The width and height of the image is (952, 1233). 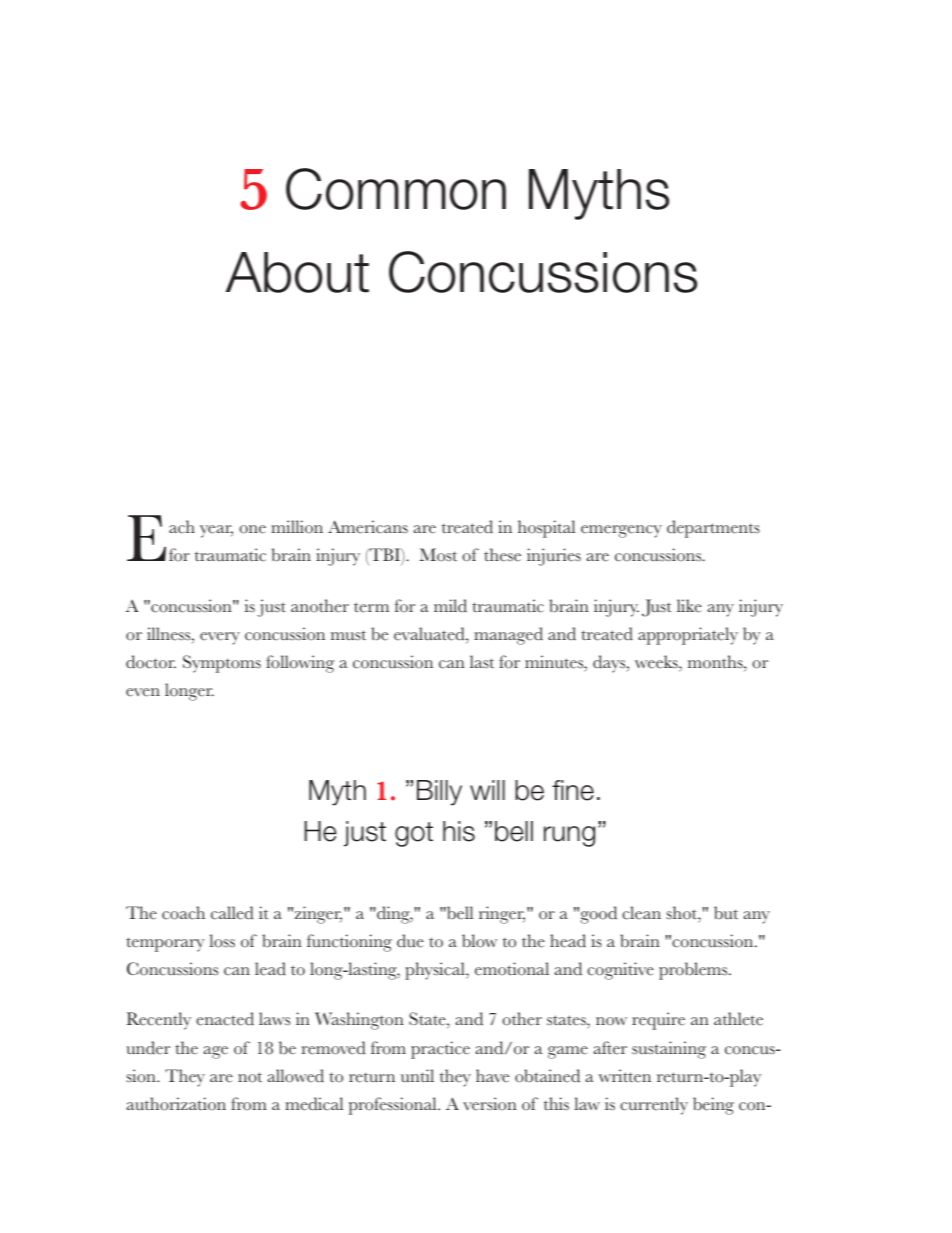 What do you see at coordinates (689, 606) in the image?
I see `like` at bounding box center [689, 606].
